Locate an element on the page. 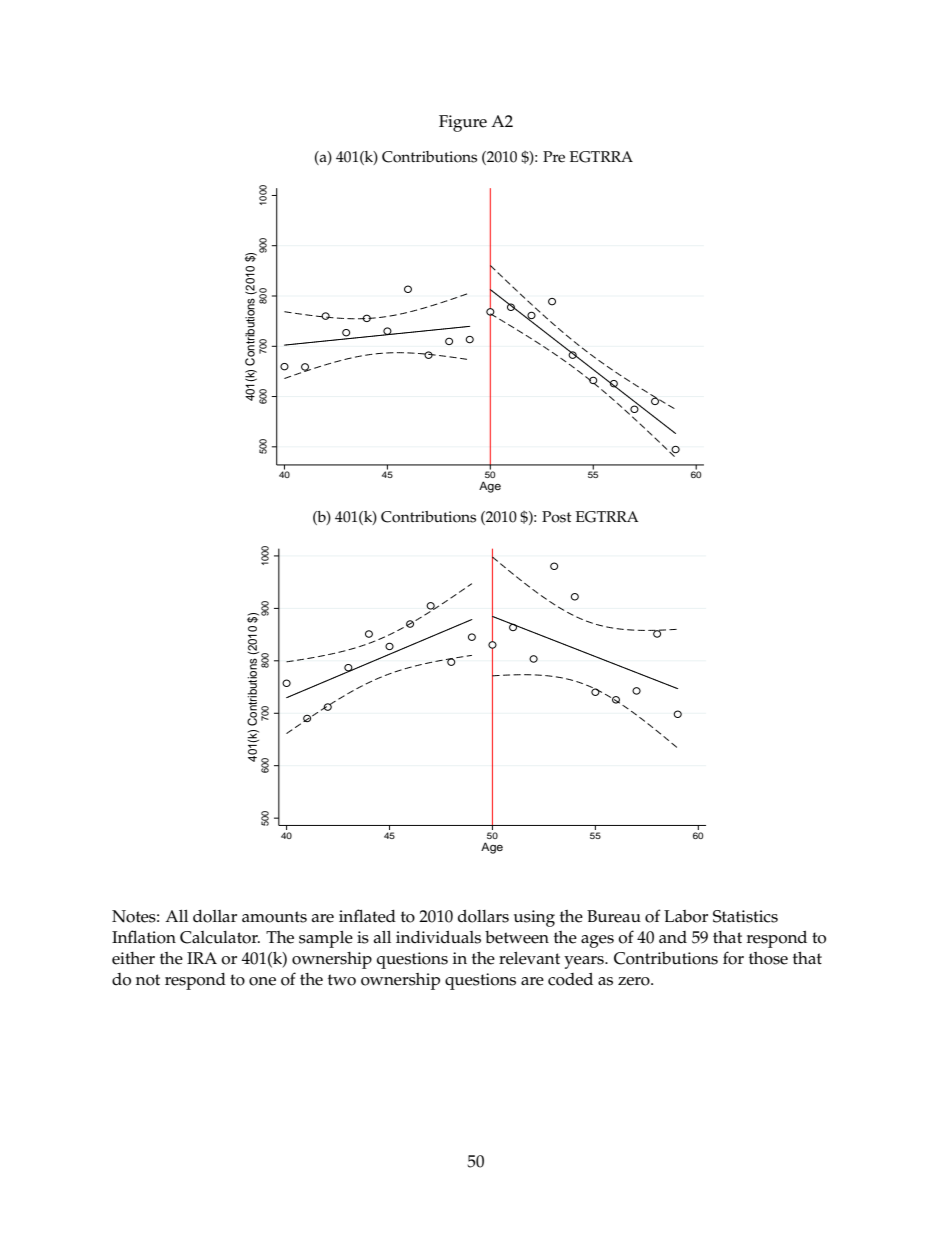 Image resolution: width=952 pixels, height=1233 pixels. Statistics is located at coordinates (745, 916).
